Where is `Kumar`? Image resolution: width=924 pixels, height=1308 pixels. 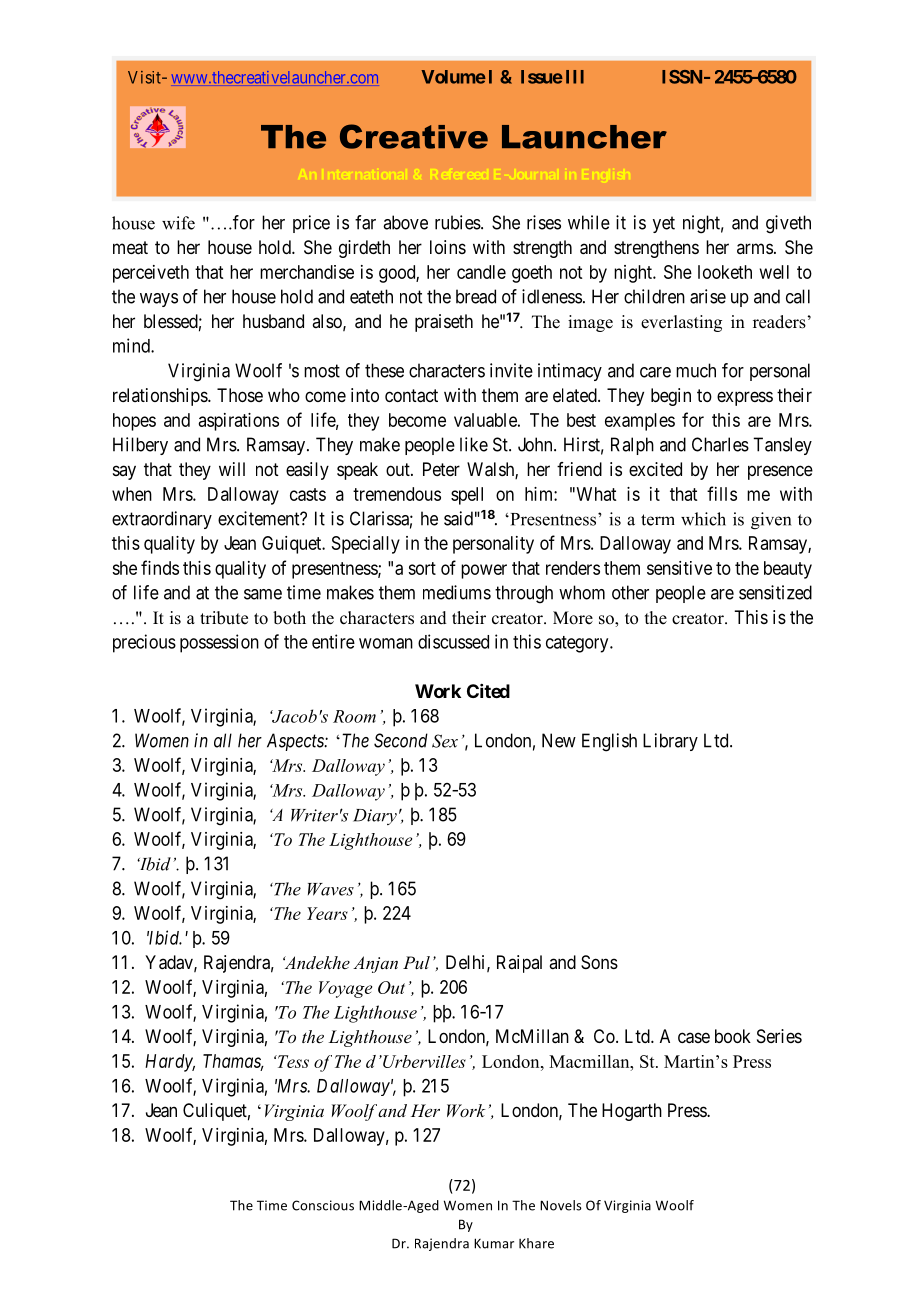
Kumar is located at coordinates (494, 1243).
